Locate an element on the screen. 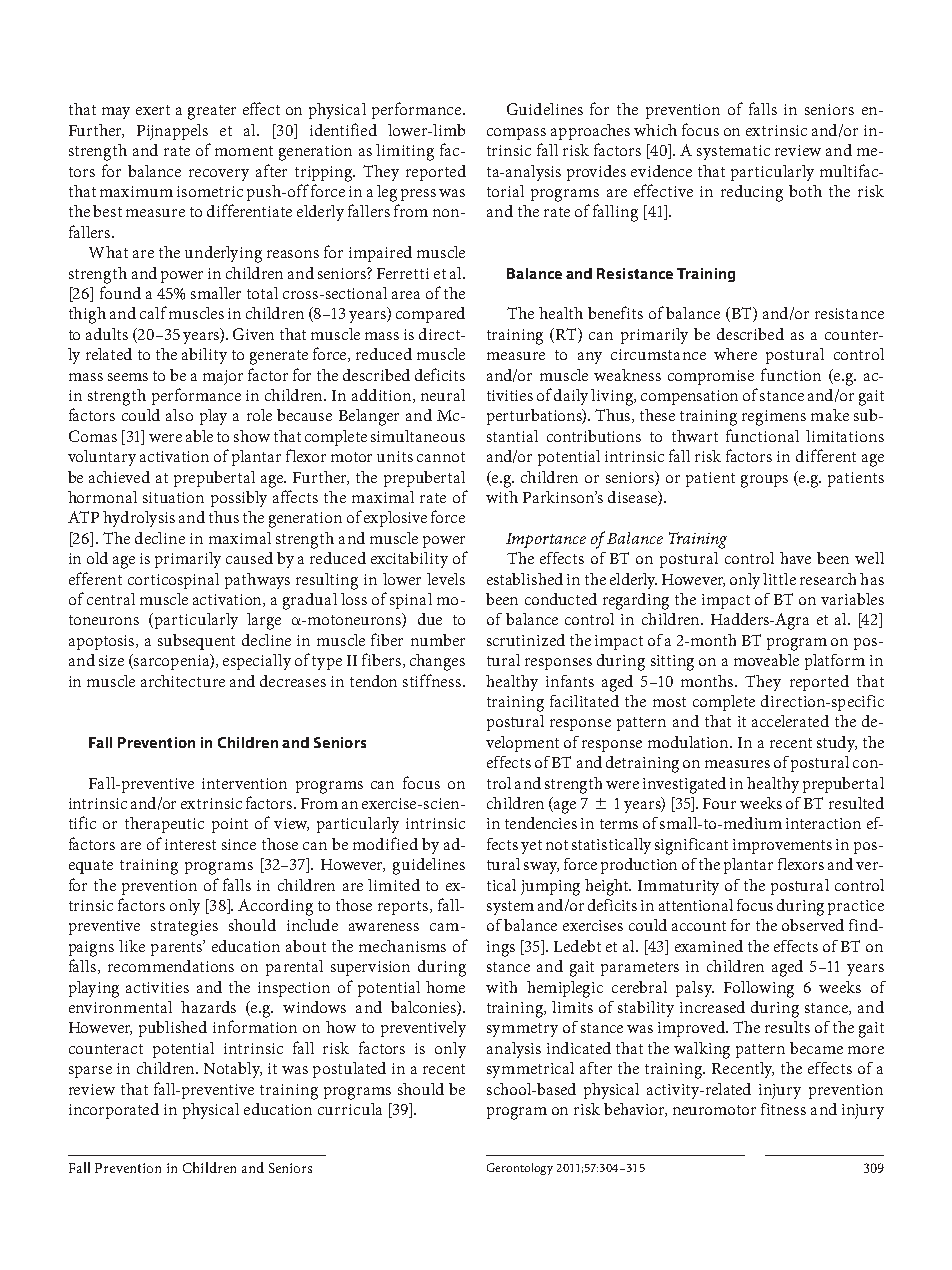 The width and height of the screenshot is (952, 1270). neural is located at coordinates (443, 395).
